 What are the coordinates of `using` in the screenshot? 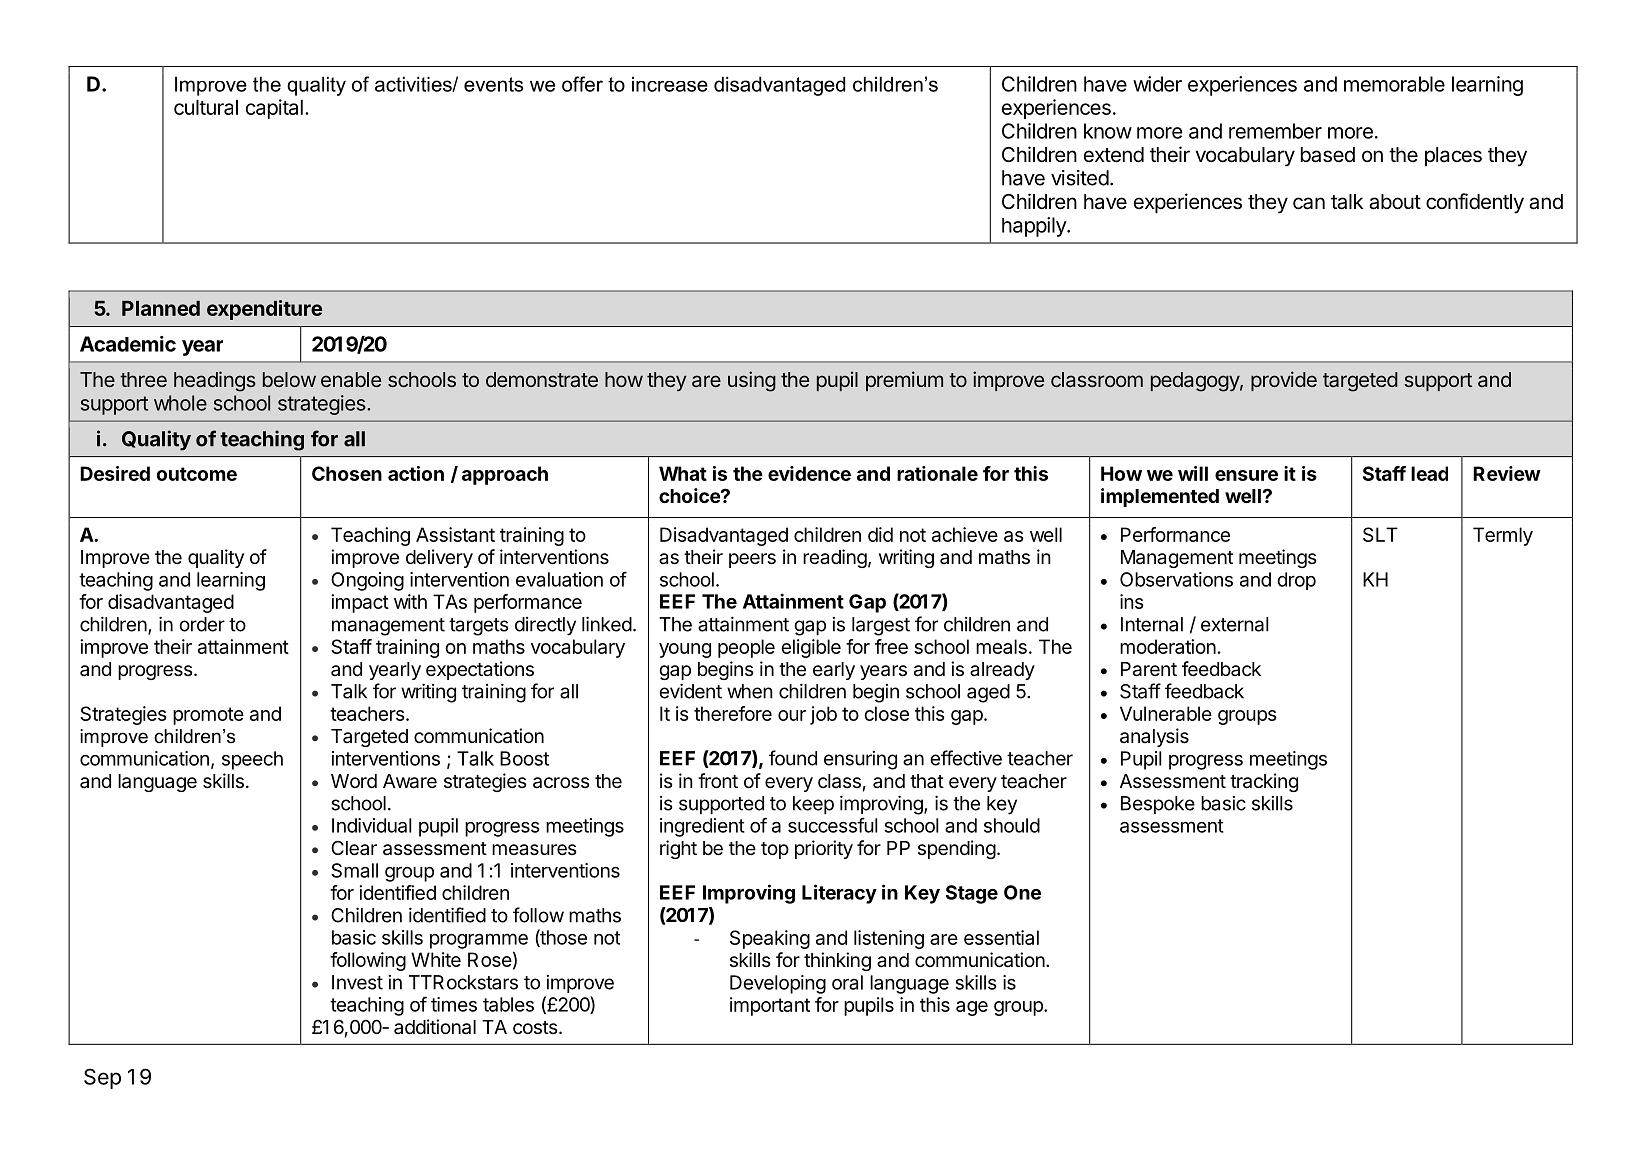 It's located at (752, 381).
